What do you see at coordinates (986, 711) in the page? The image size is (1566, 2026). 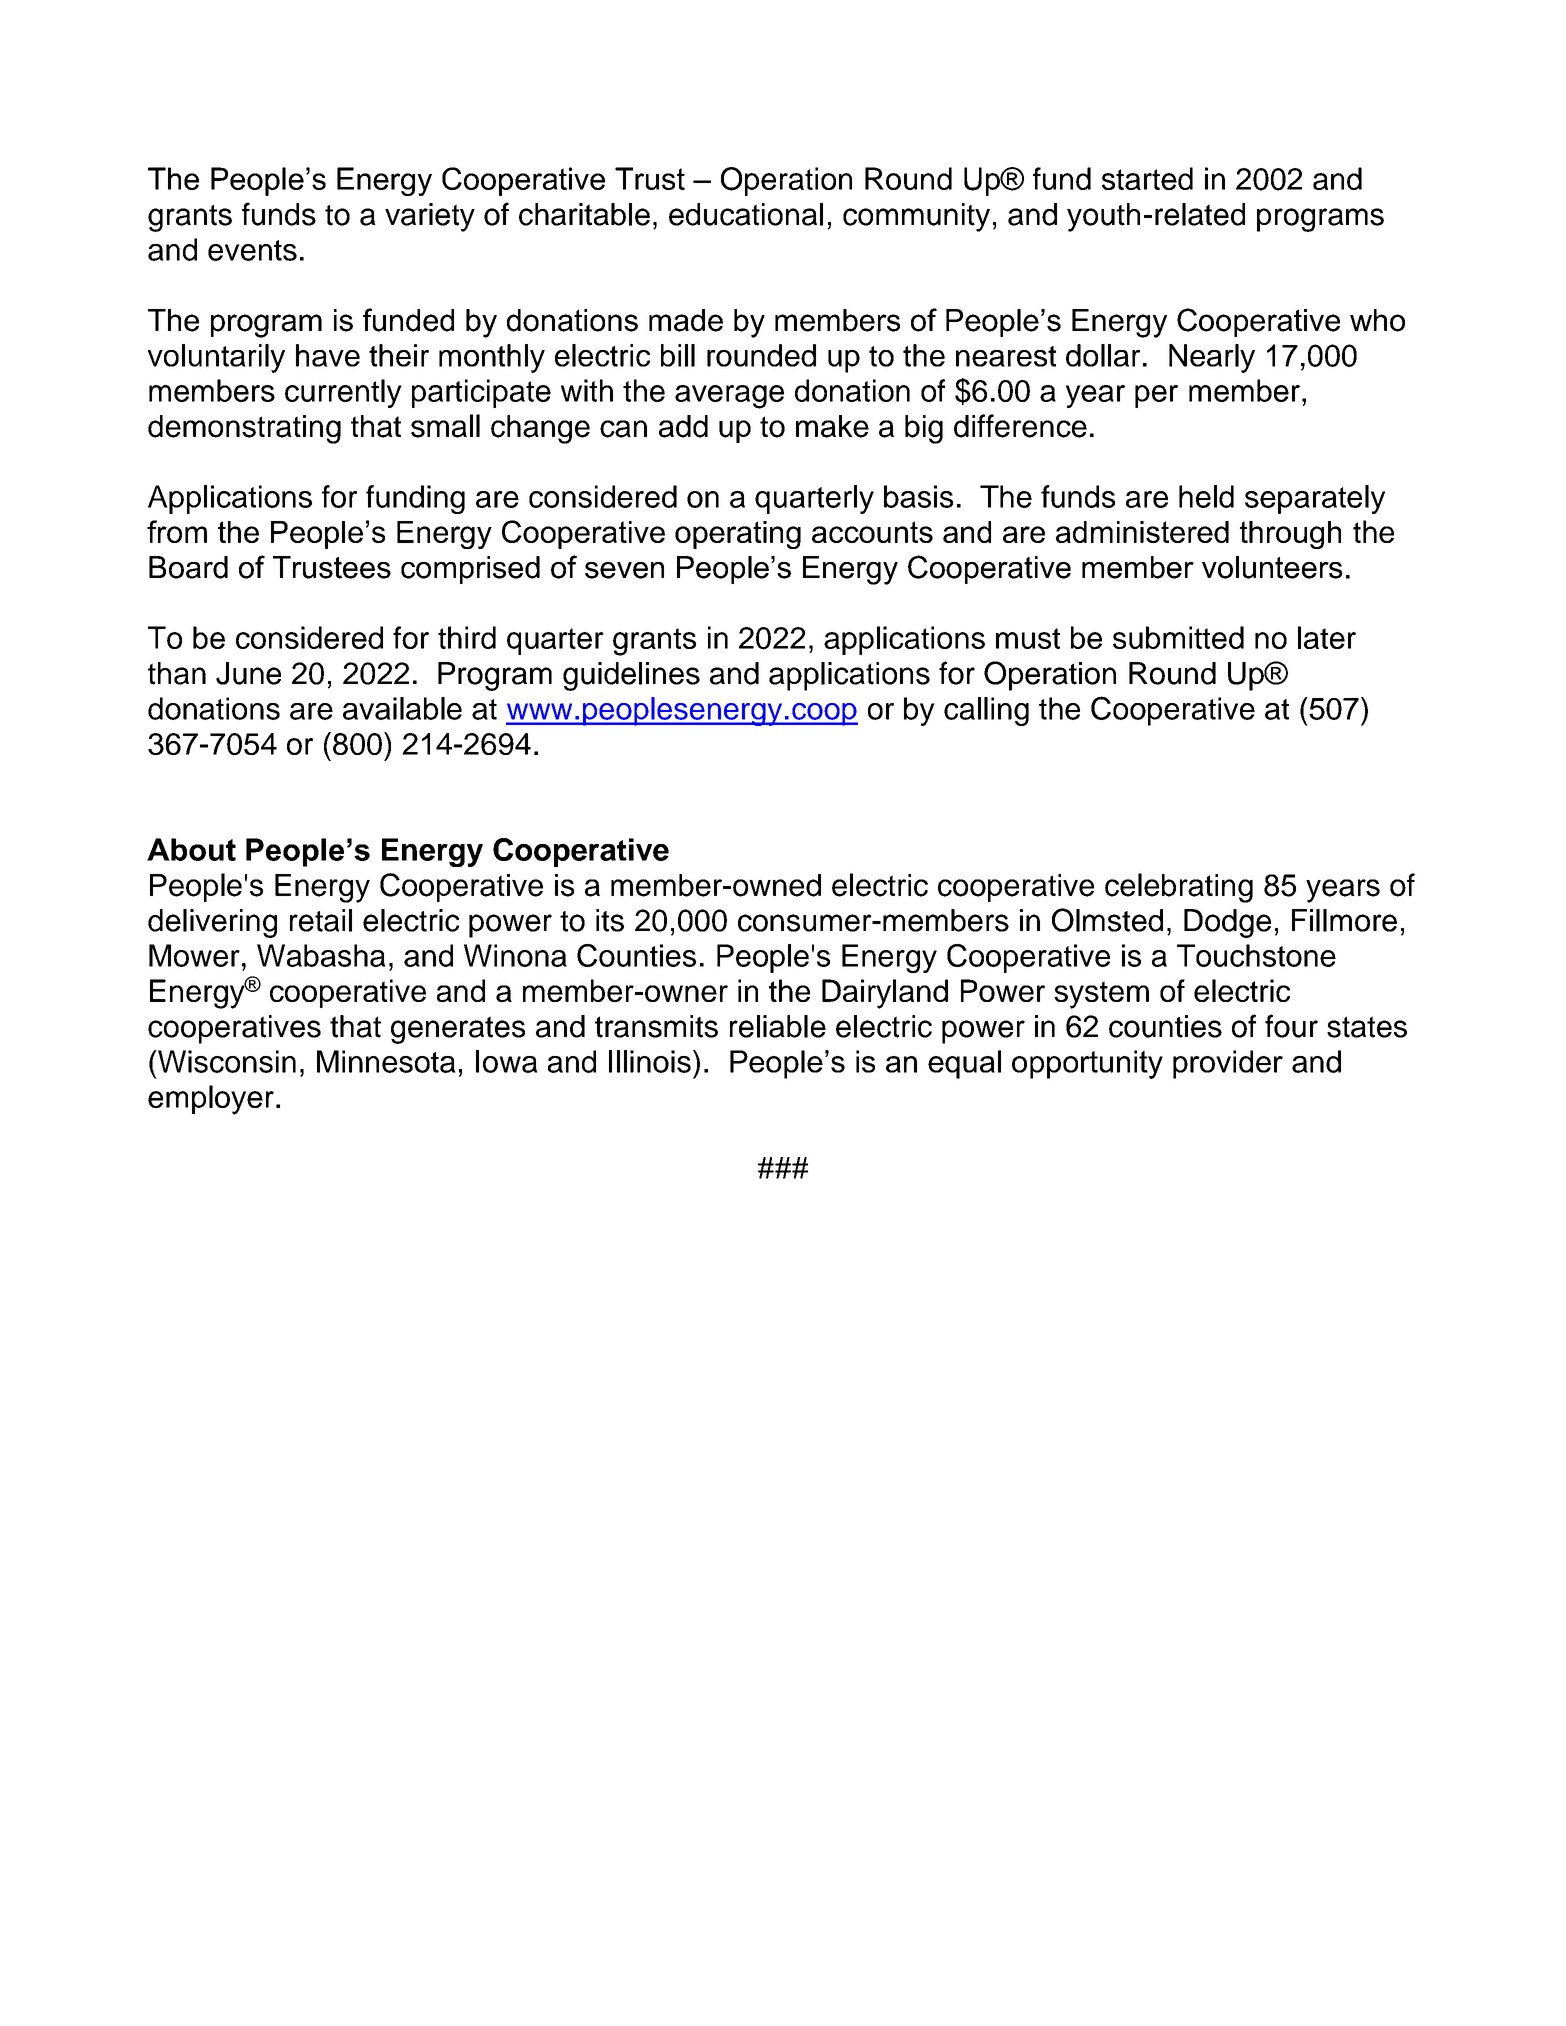 I see `calling` at bounding box center [986, 711].
